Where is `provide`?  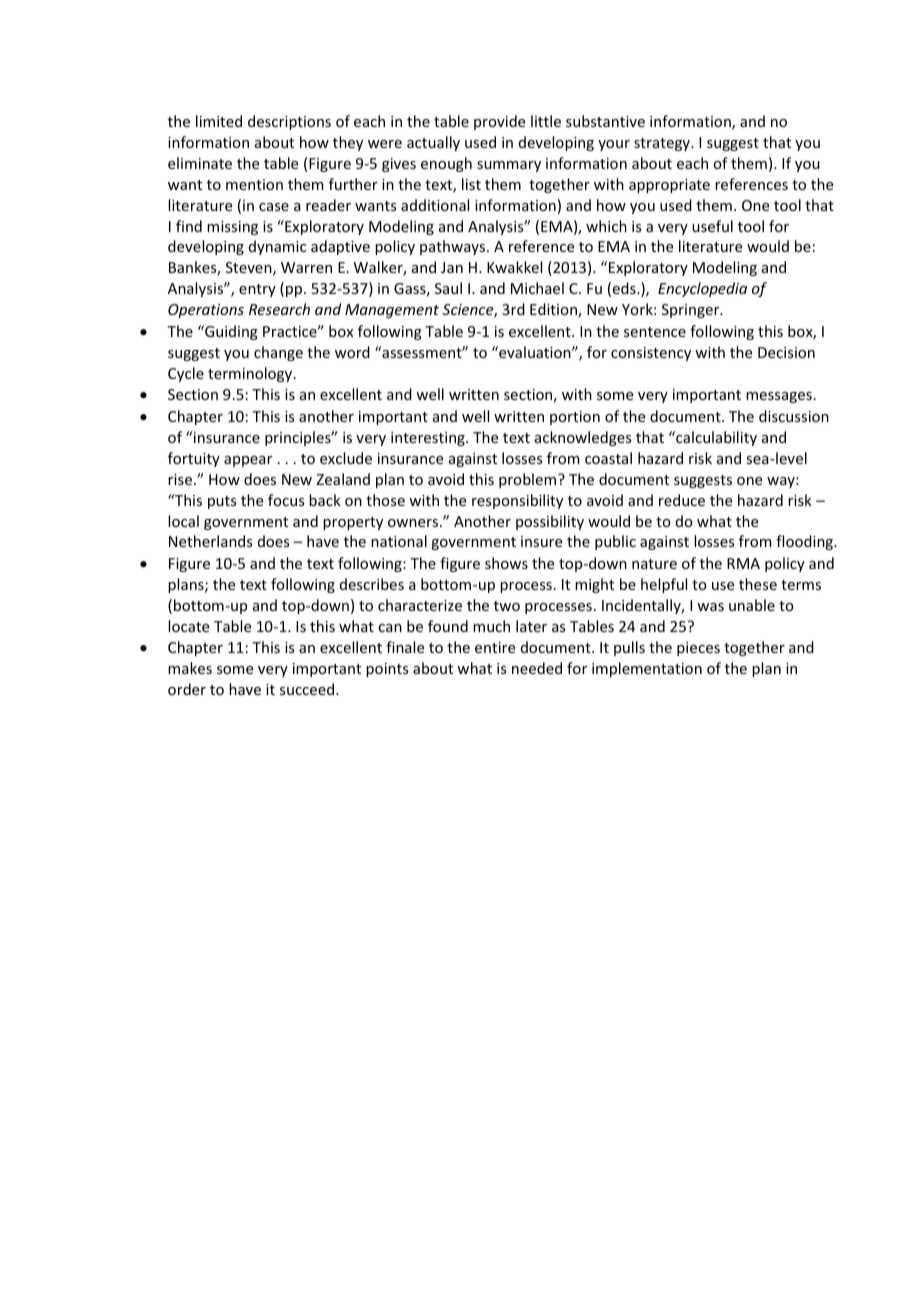
provide is located at coordinates (499, 122).
